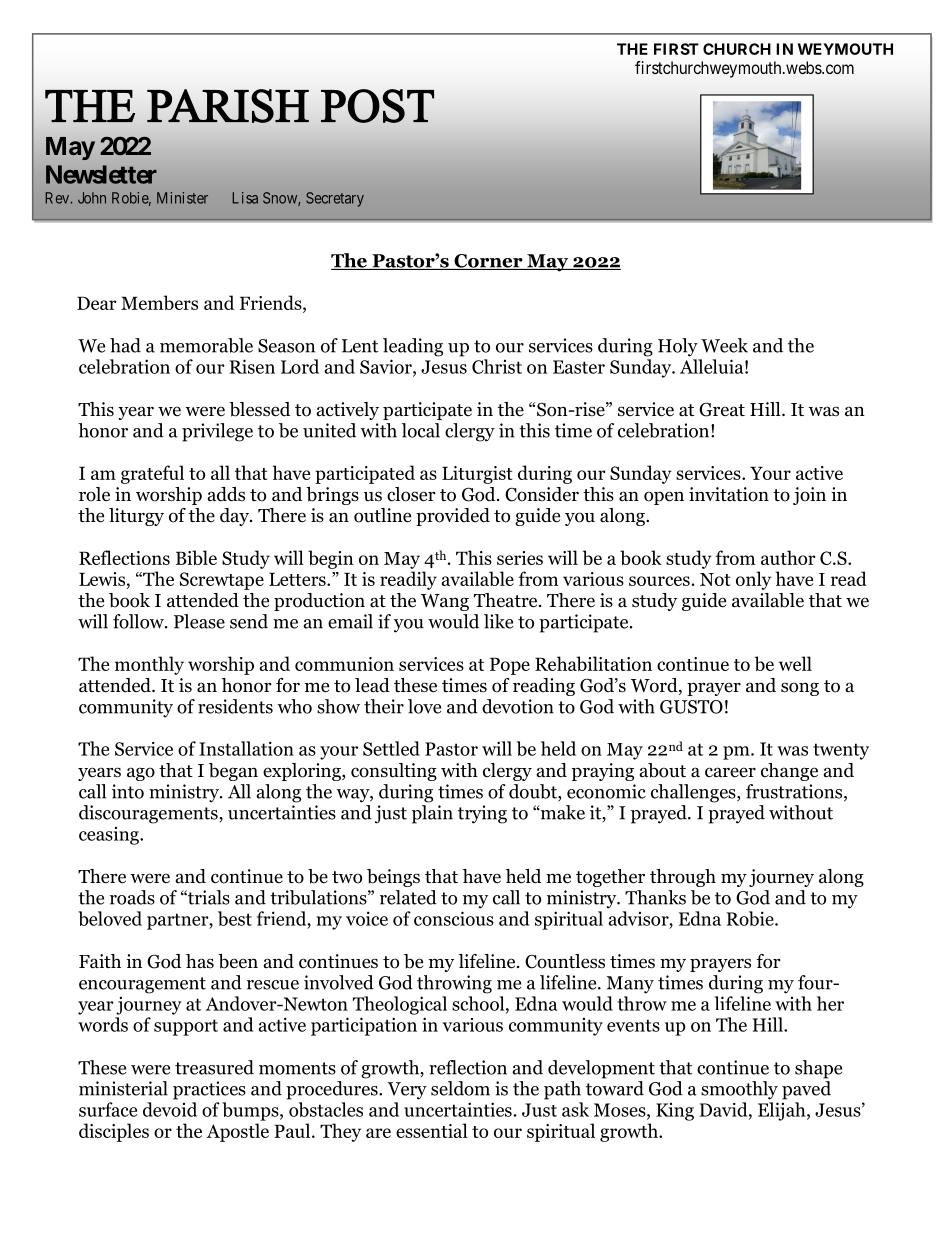 This image has width=952, height=1233. Describe the element at coordinates (730, 772) in the image. I see `career` at that location.
